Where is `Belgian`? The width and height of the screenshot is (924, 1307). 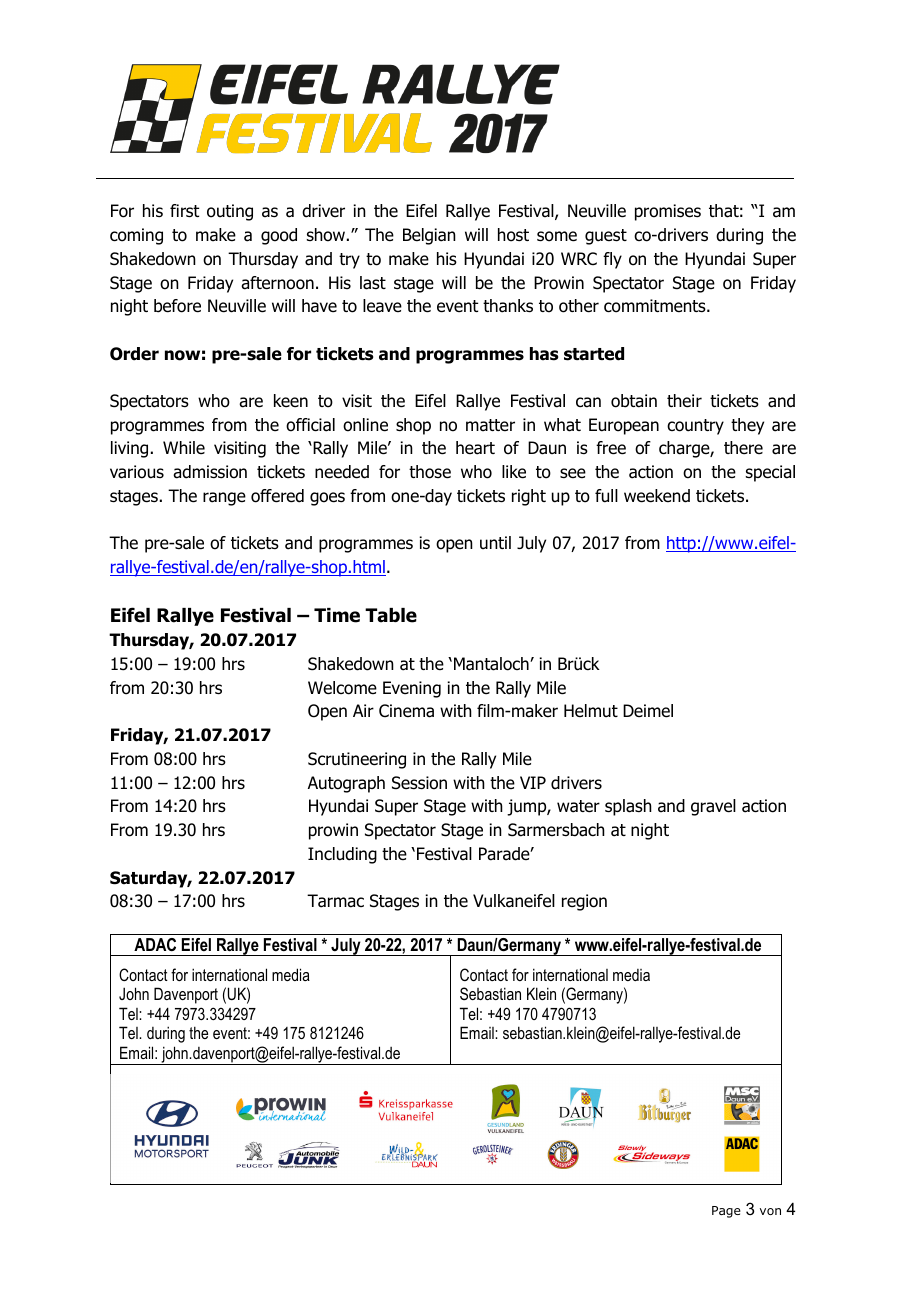
Belgian is located at coordinates (429, 236).
